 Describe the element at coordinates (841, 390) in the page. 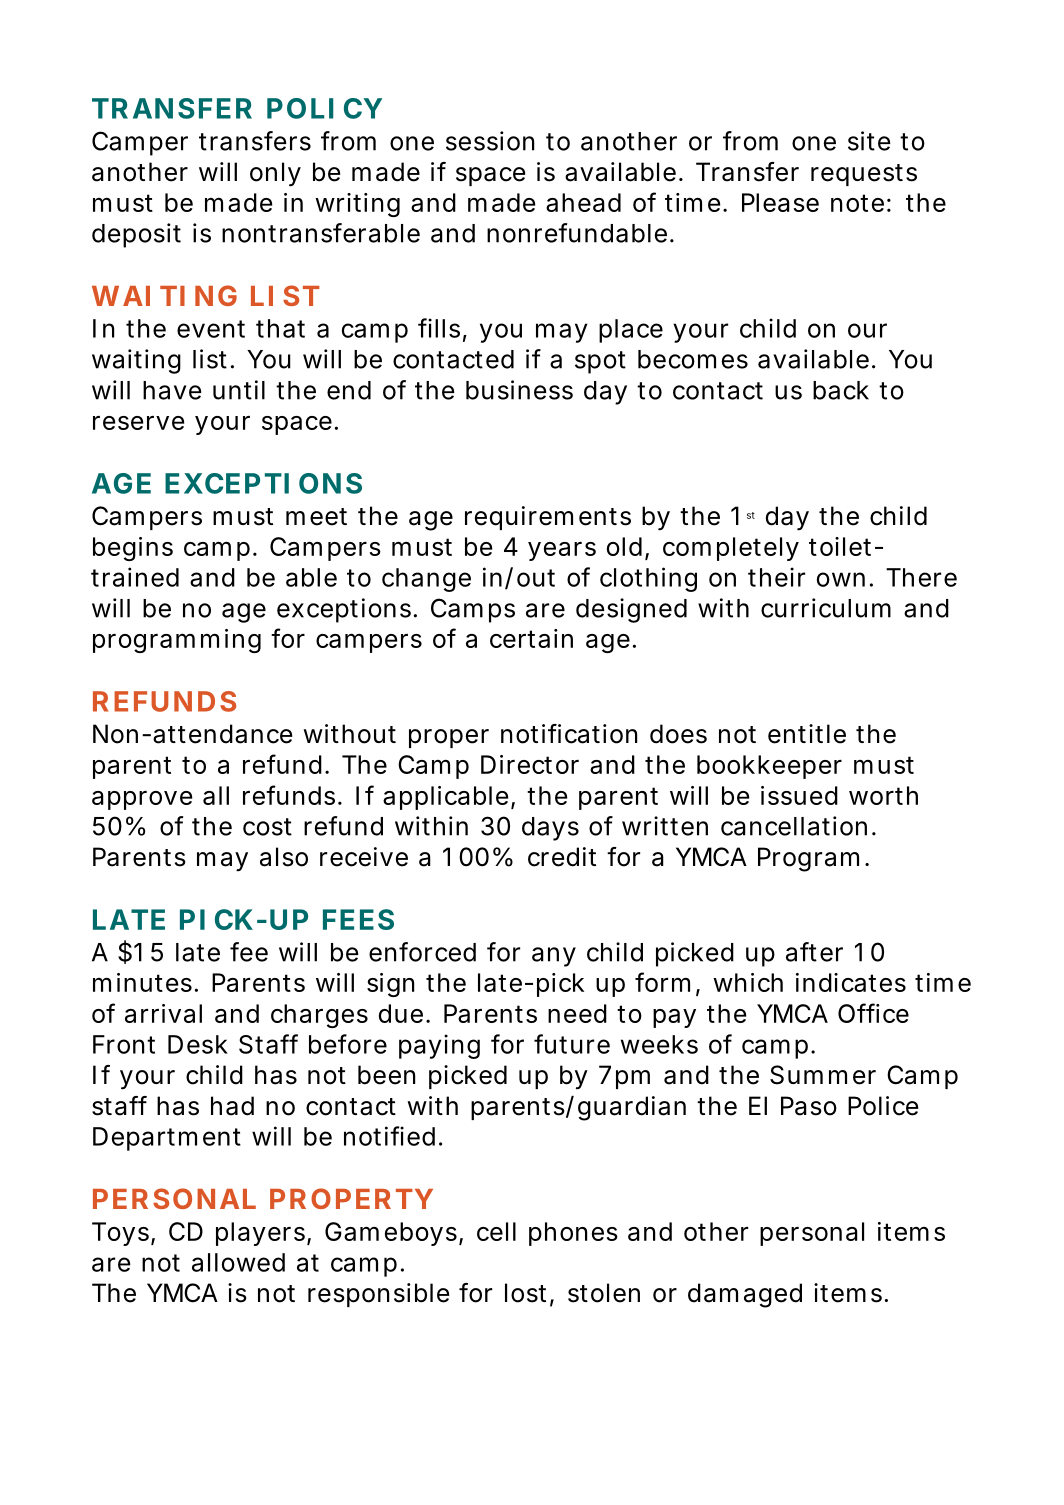

I see `back` at that location.
